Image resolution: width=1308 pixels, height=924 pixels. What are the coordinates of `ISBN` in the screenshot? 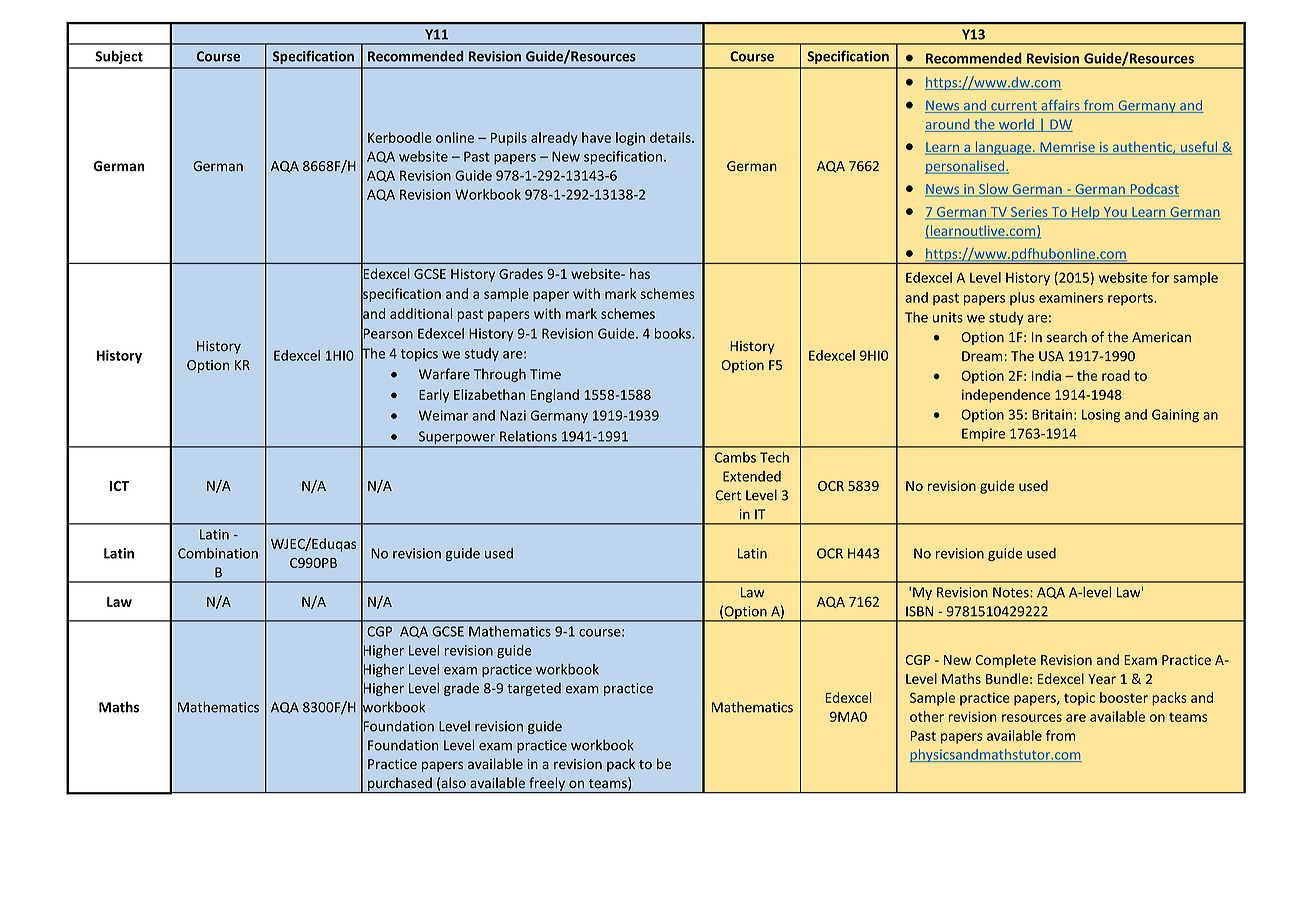 It's located at (919, 611).
